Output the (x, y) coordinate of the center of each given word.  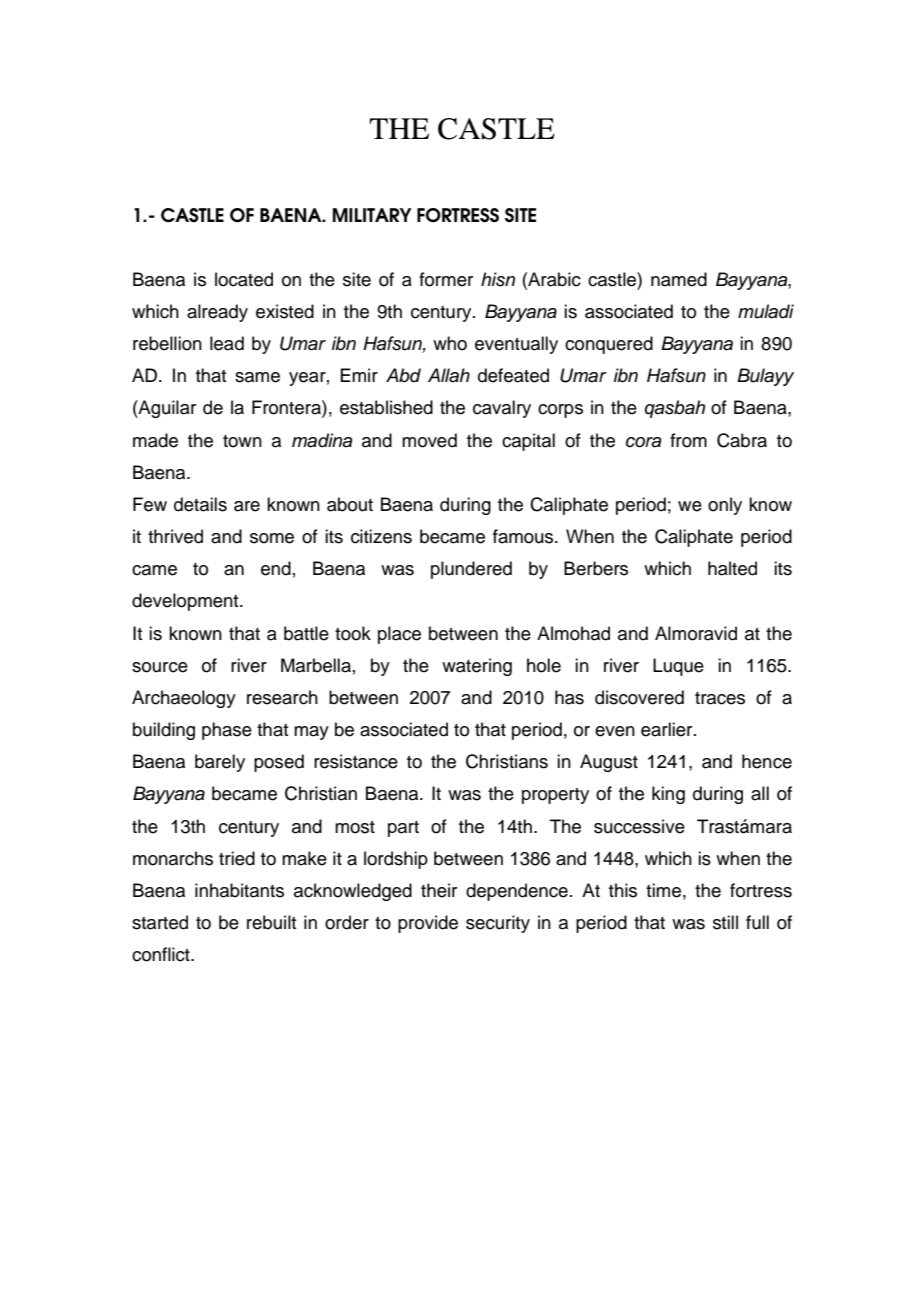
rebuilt (271, 922)
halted (732, 568)
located (244, 279)
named (679, 279)
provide (428, 924)
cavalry (502, 409)
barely (220, 763)
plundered (471, 570)
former (446, 279)
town (242, 441)
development (186, 602)
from (688, 440)
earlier (668, 729)
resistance (356, 761)
